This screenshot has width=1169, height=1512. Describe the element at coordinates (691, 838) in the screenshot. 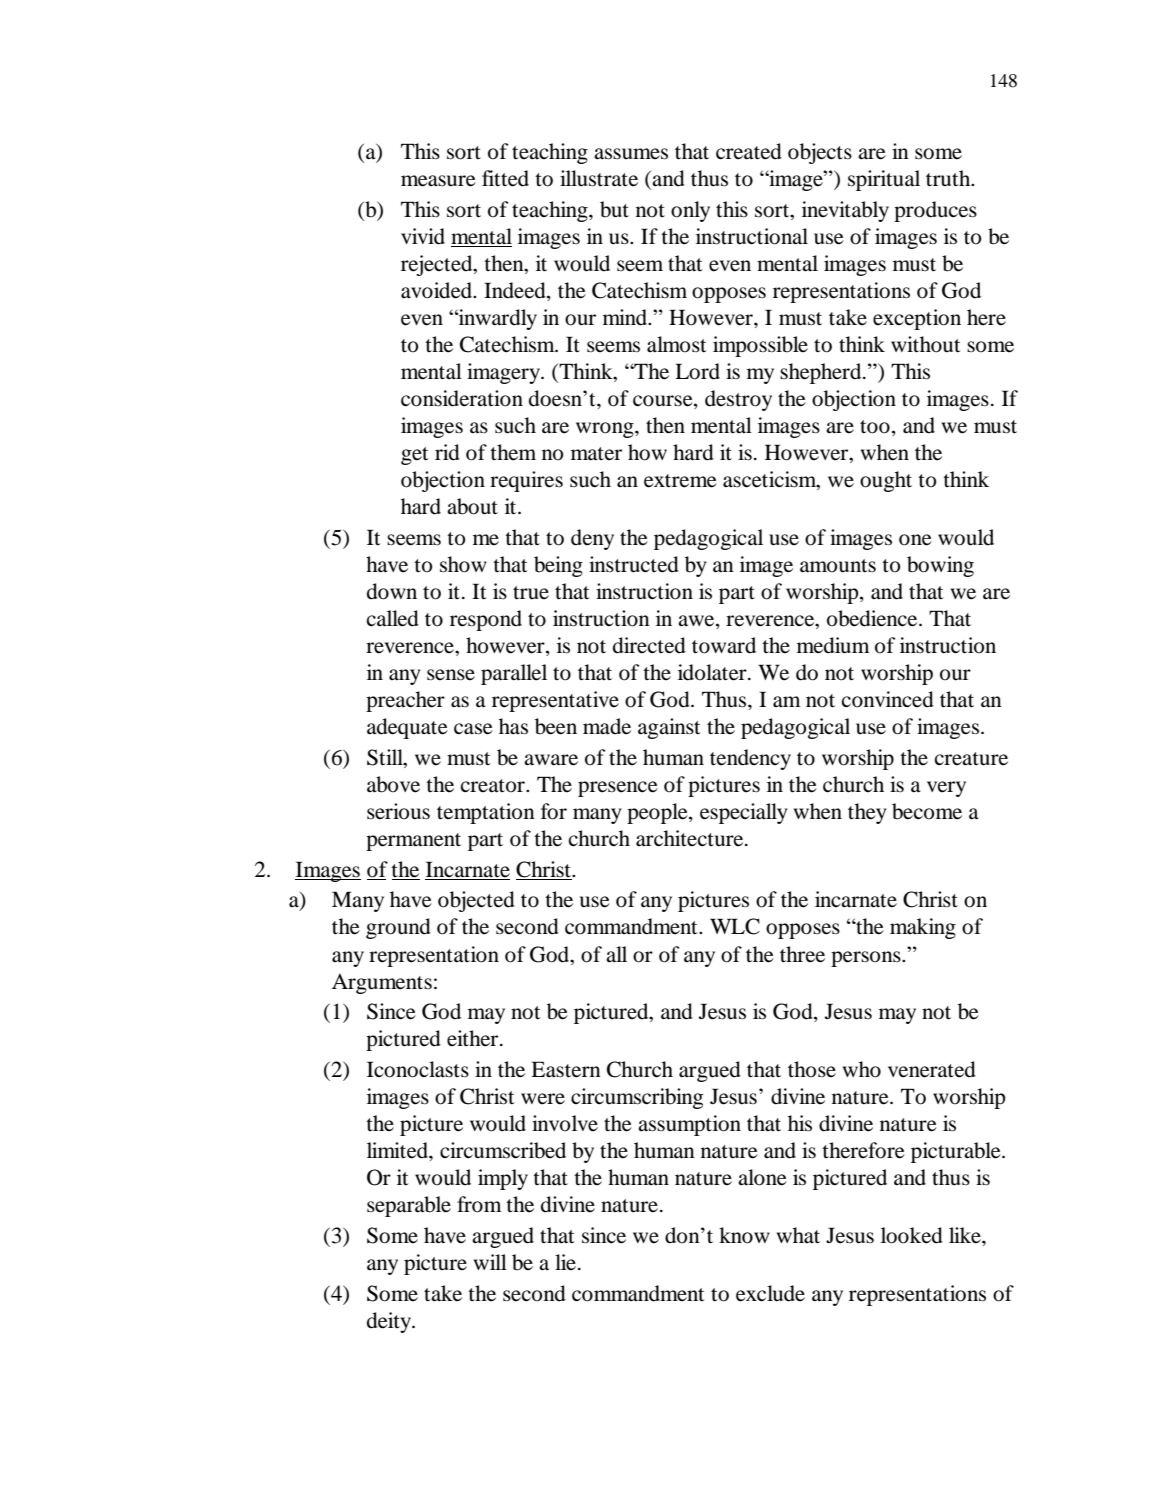

I see `architecture` at that location.
